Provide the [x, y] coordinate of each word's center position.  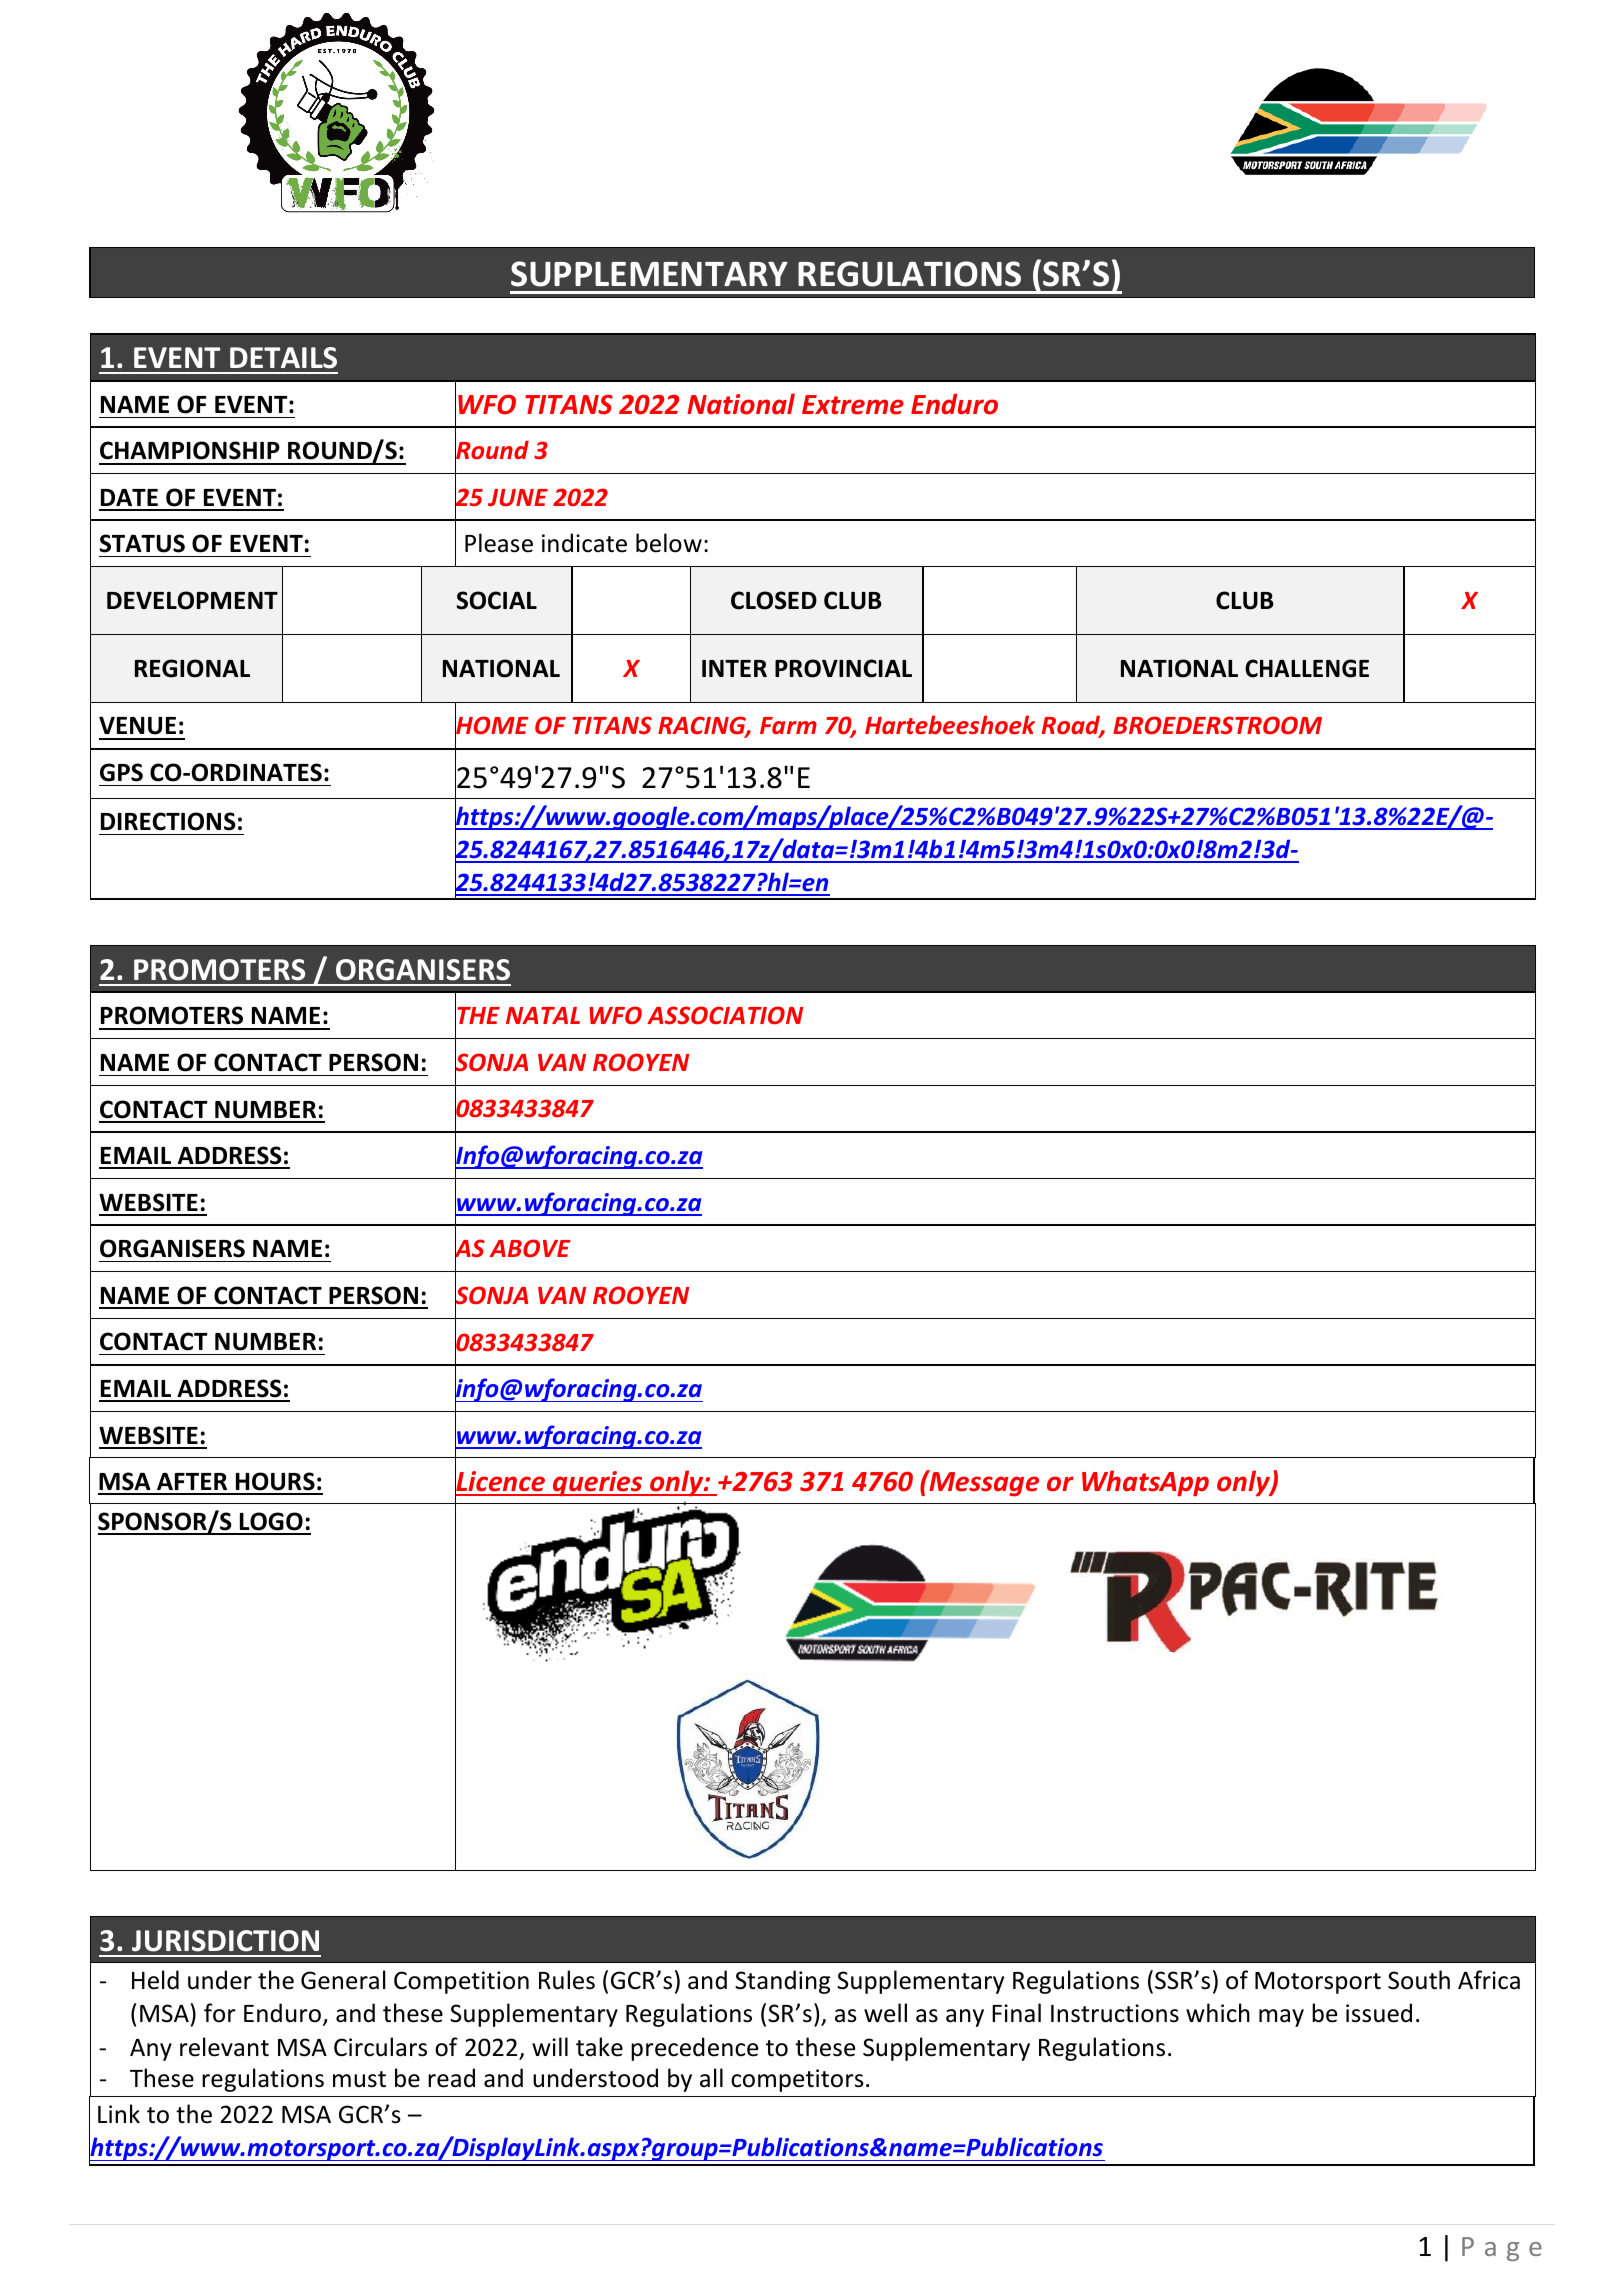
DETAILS [283, 358]
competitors [797, 2080]
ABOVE [530, 1248]
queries [597, 1484]
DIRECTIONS [168, 821]
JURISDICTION [225, 1941]
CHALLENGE [1307, 668]
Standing [782, 1982]
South [1419, 1980]
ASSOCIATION [725, 1015]
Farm [788, 725]
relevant [224, 2047]
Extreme [853, 405]
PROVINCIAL [843, 668]
